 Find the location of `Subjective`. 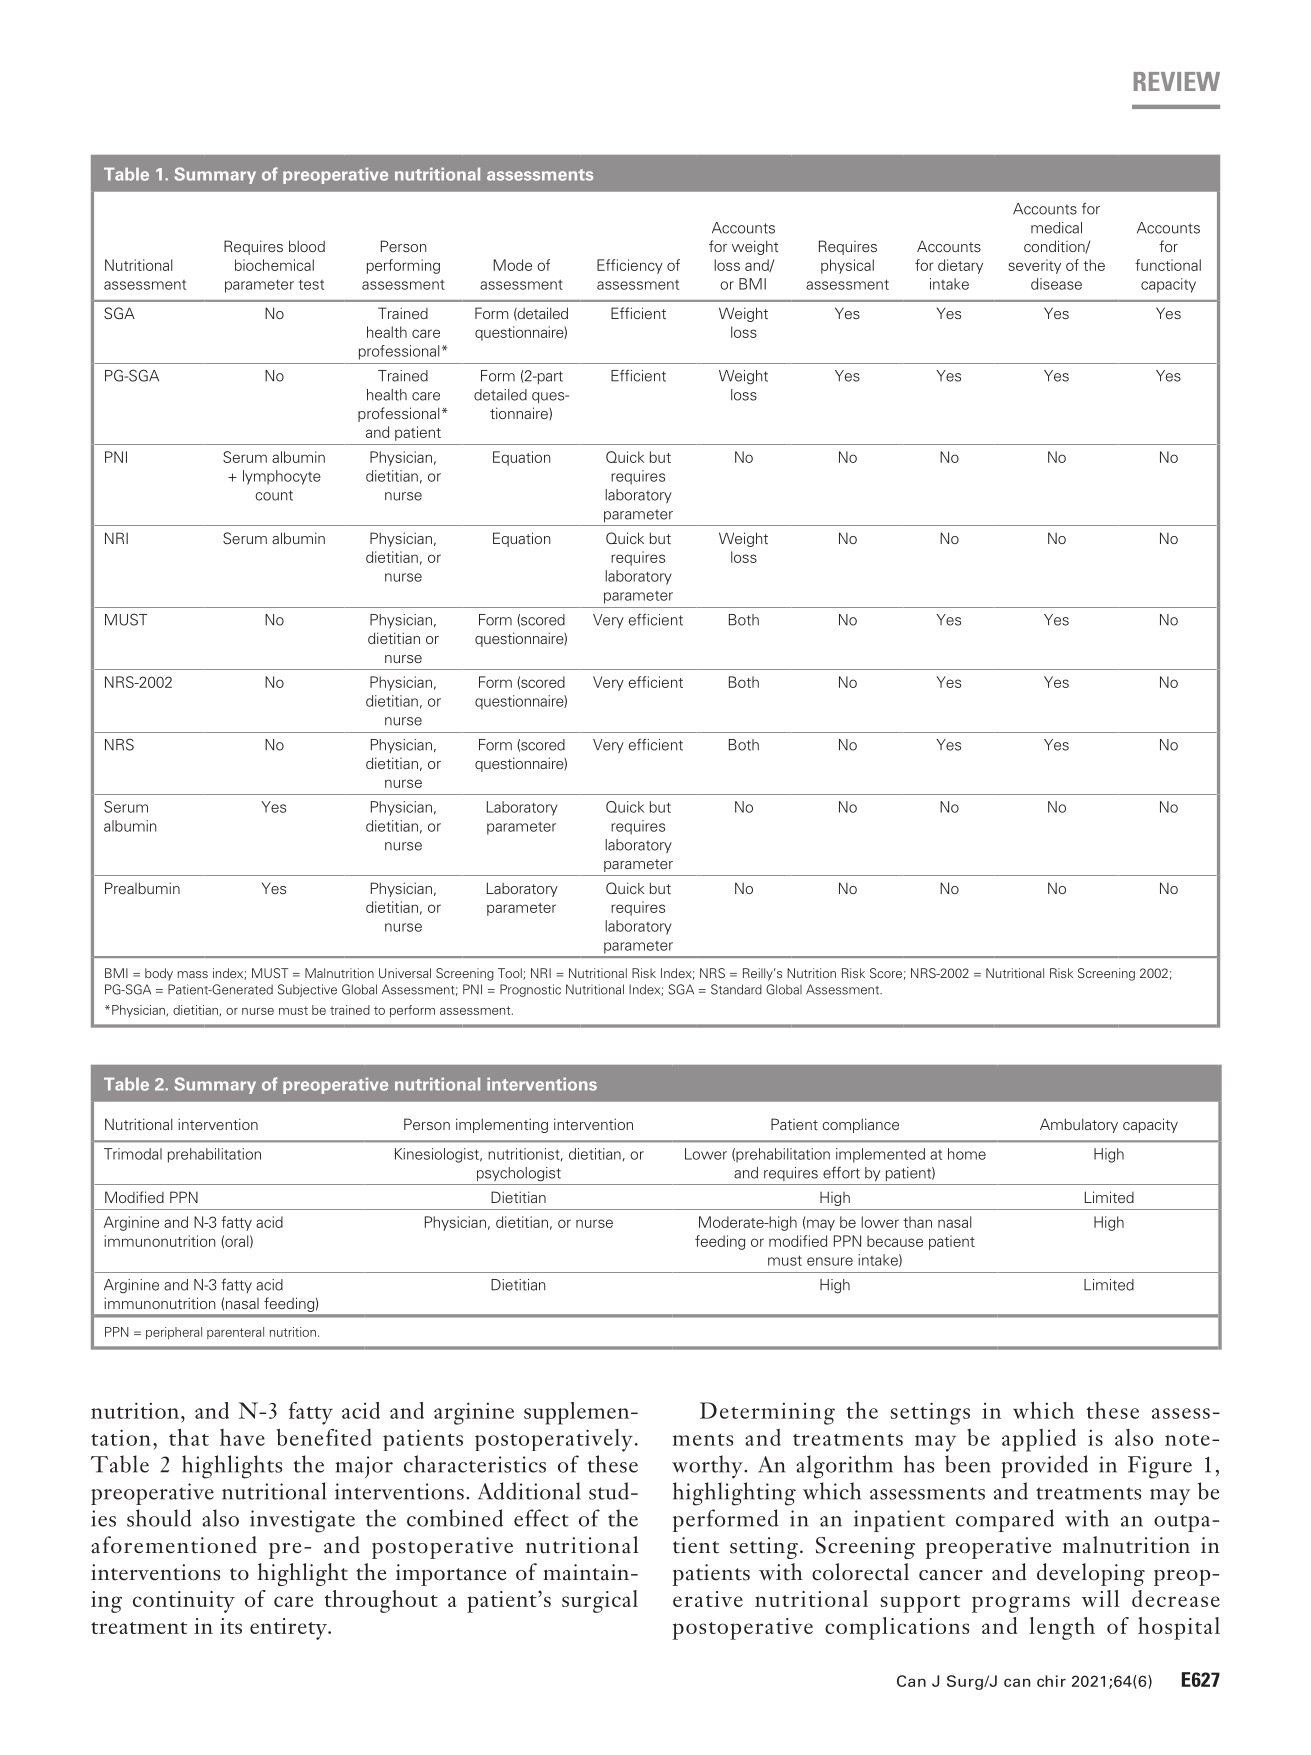

Subjective is located at coordinates (307, 990).
